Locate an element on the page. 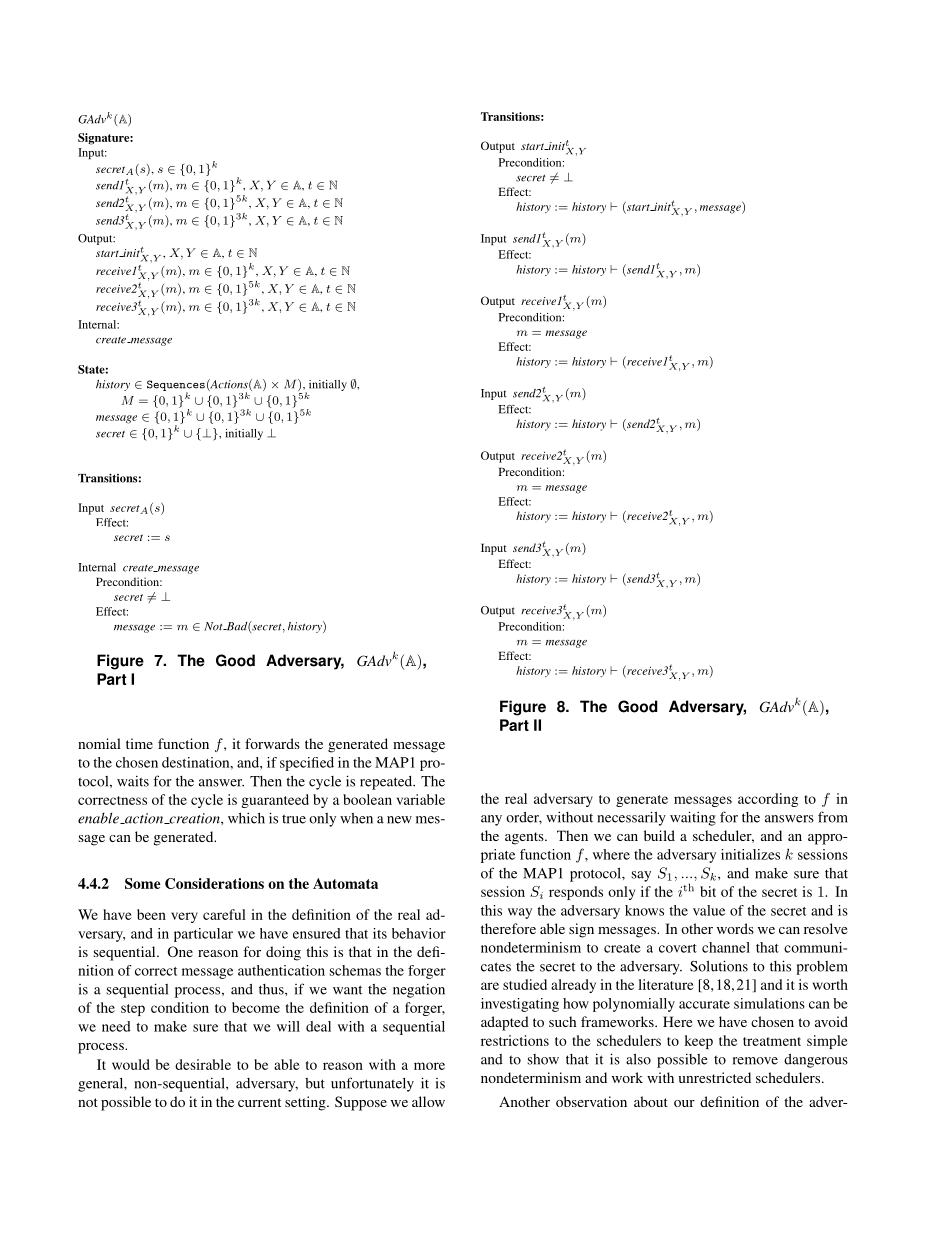  words is located at coordinates (735, 928).
